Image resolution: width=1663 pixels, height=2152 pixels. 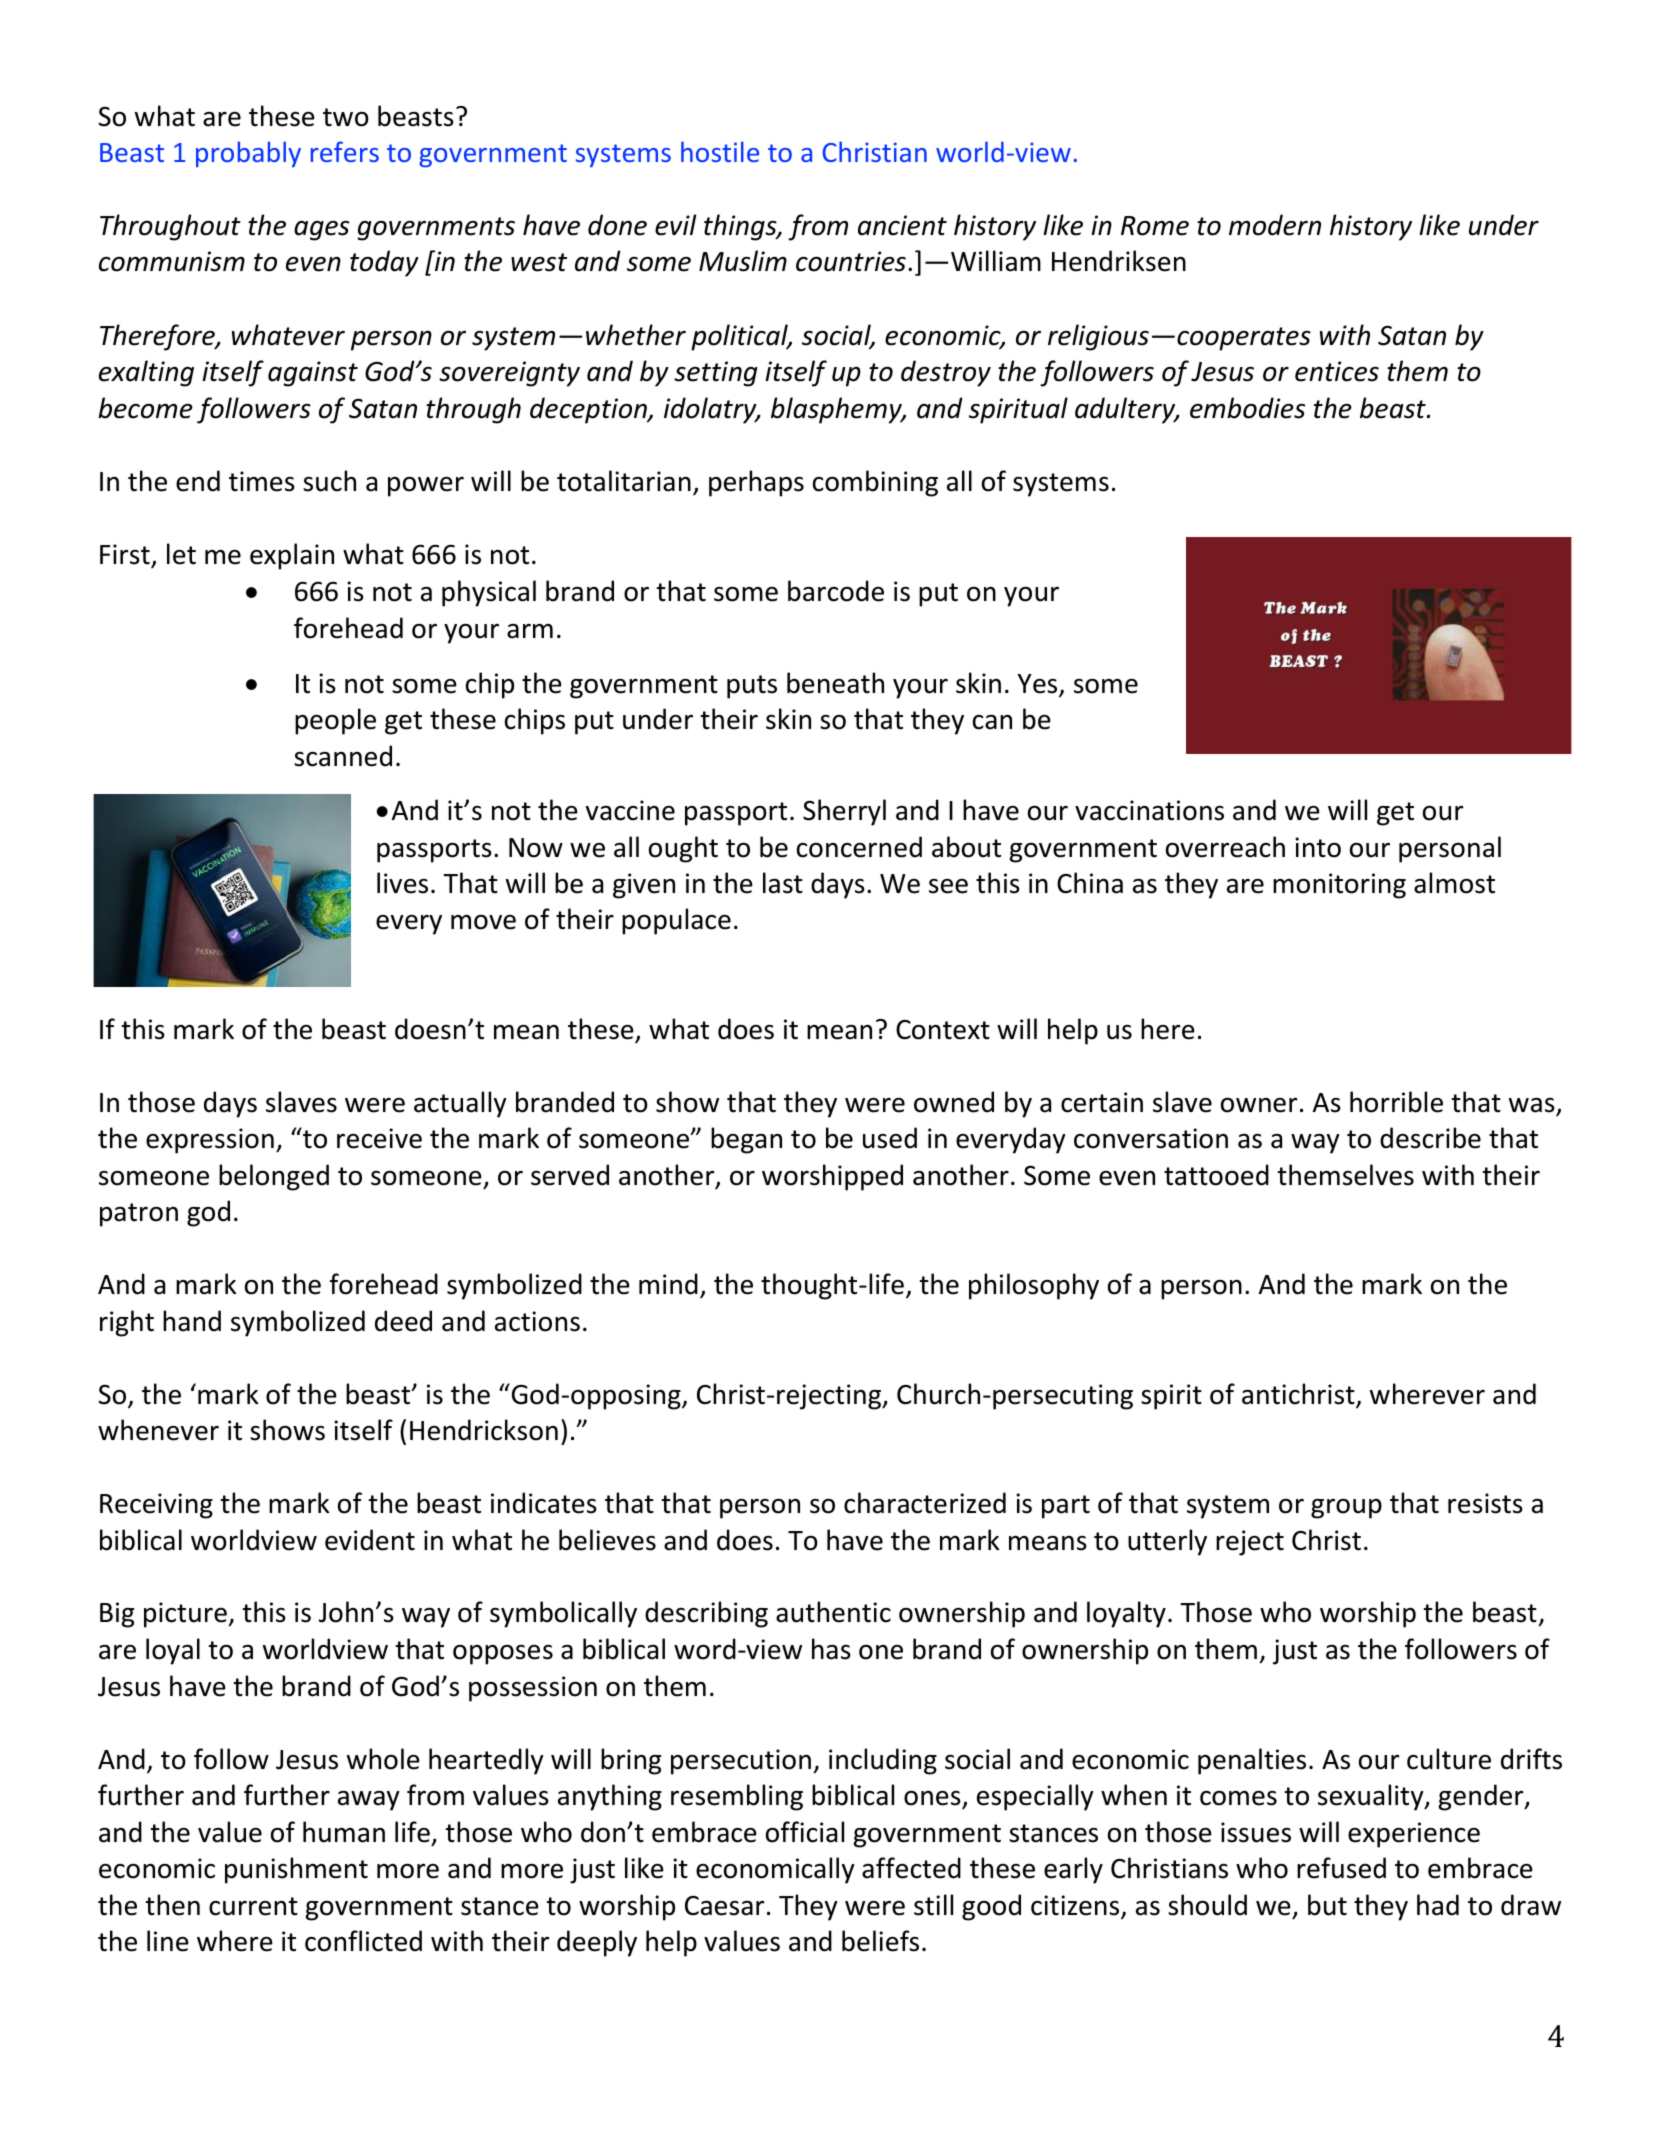 I want to click on barcode, so click(x=836, y=591).
